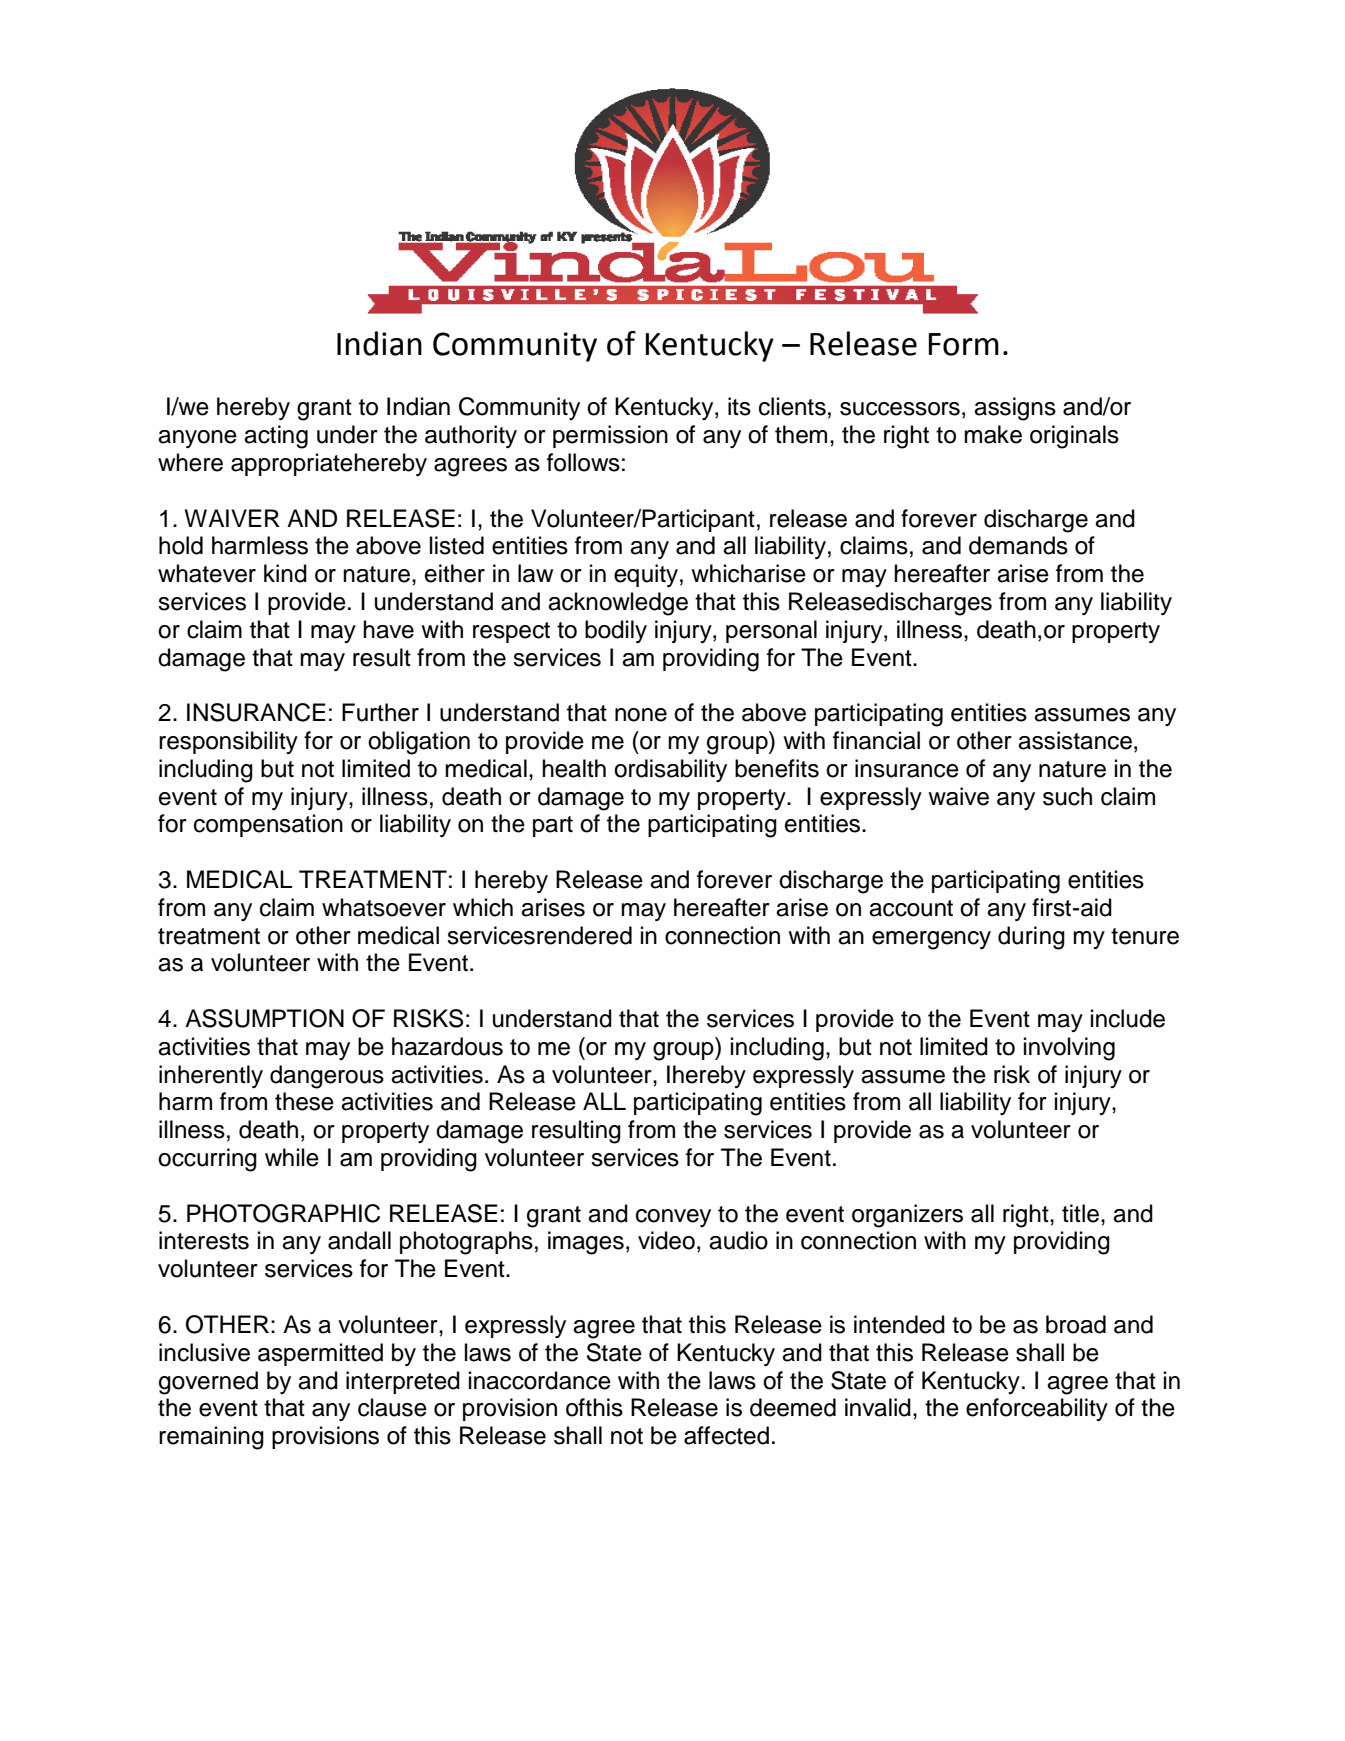 The width and height of the screenshot is (1345, 1741). I want to click on clause, so click(392, 1407).
